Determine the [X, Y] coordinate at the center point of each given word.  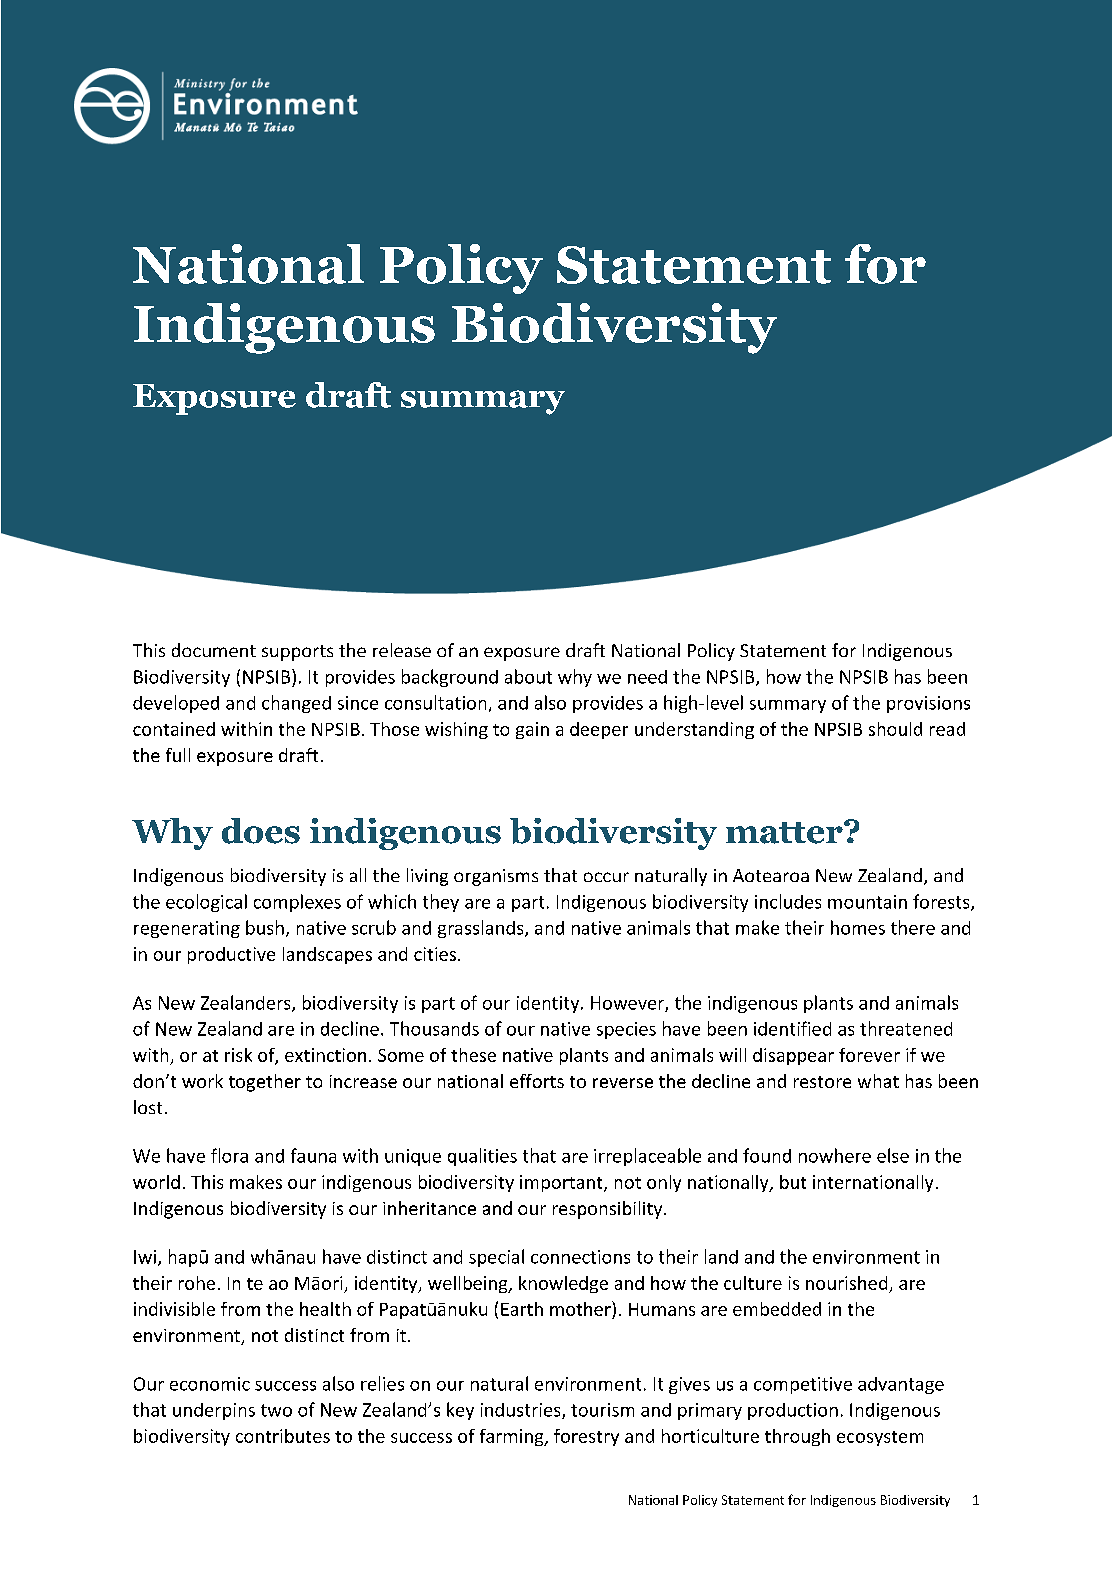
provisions [928, 704]
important [562, 1183]
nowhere [835, 1155]
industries [522, 1411]
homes [858, 927]
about [528, 676]
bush [265, 927]
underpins [214, 1411]
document [214, 650]
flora [229, 1155]
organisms [496, 877]
